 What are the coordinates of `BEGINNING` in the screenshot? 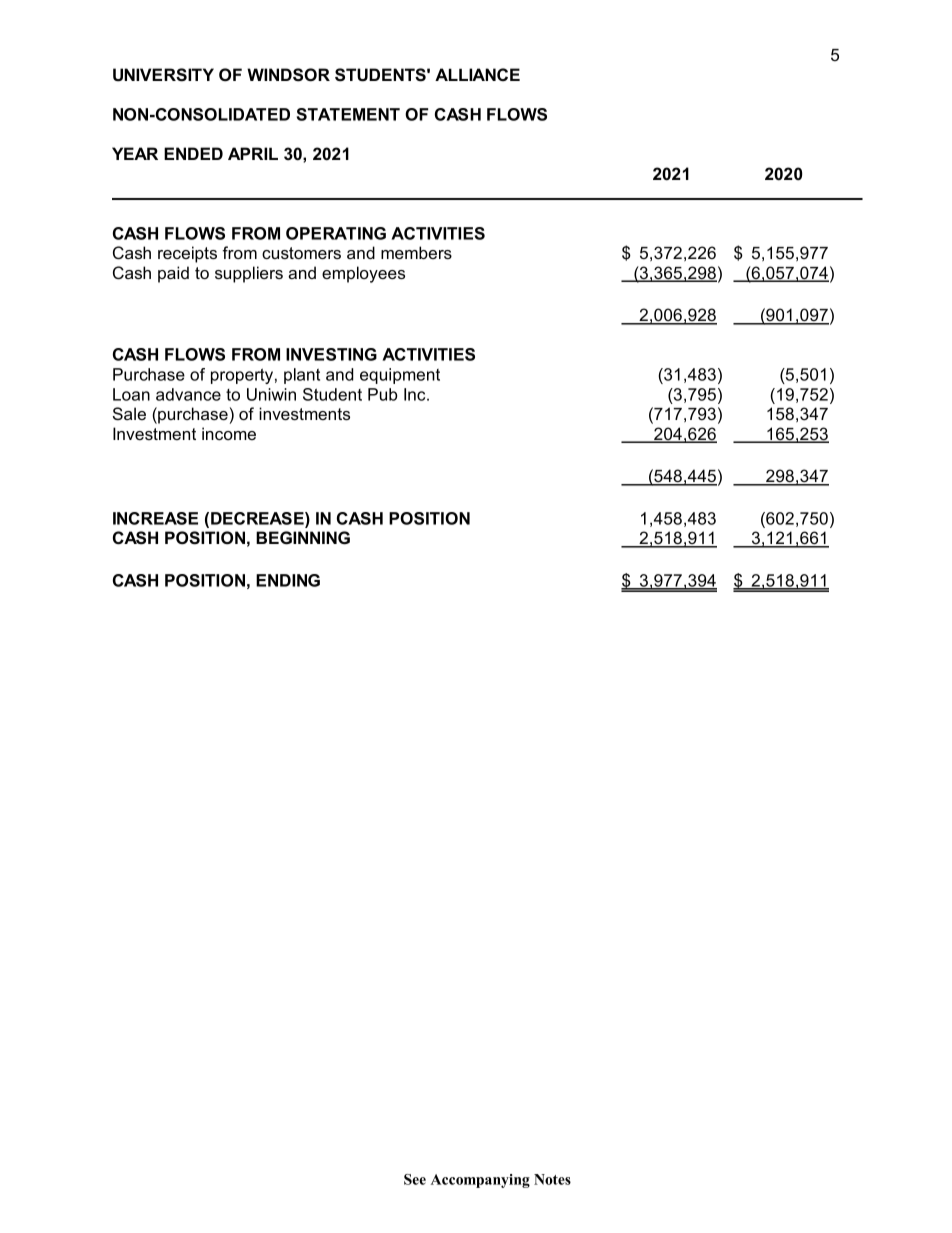 It's located at (303, 538).
